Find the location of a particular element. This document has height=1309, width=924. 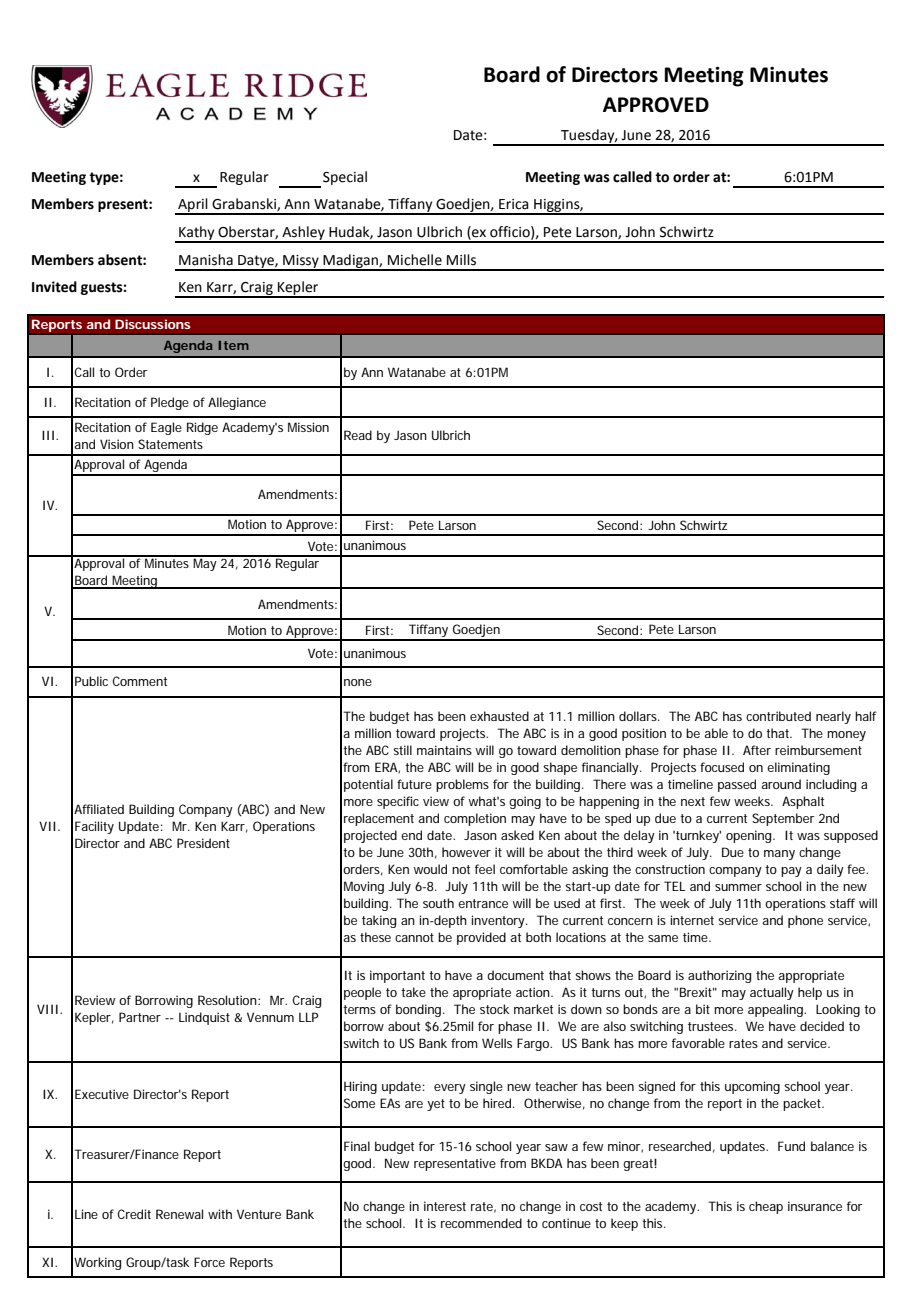

April is located at coordinates (193, 206).
